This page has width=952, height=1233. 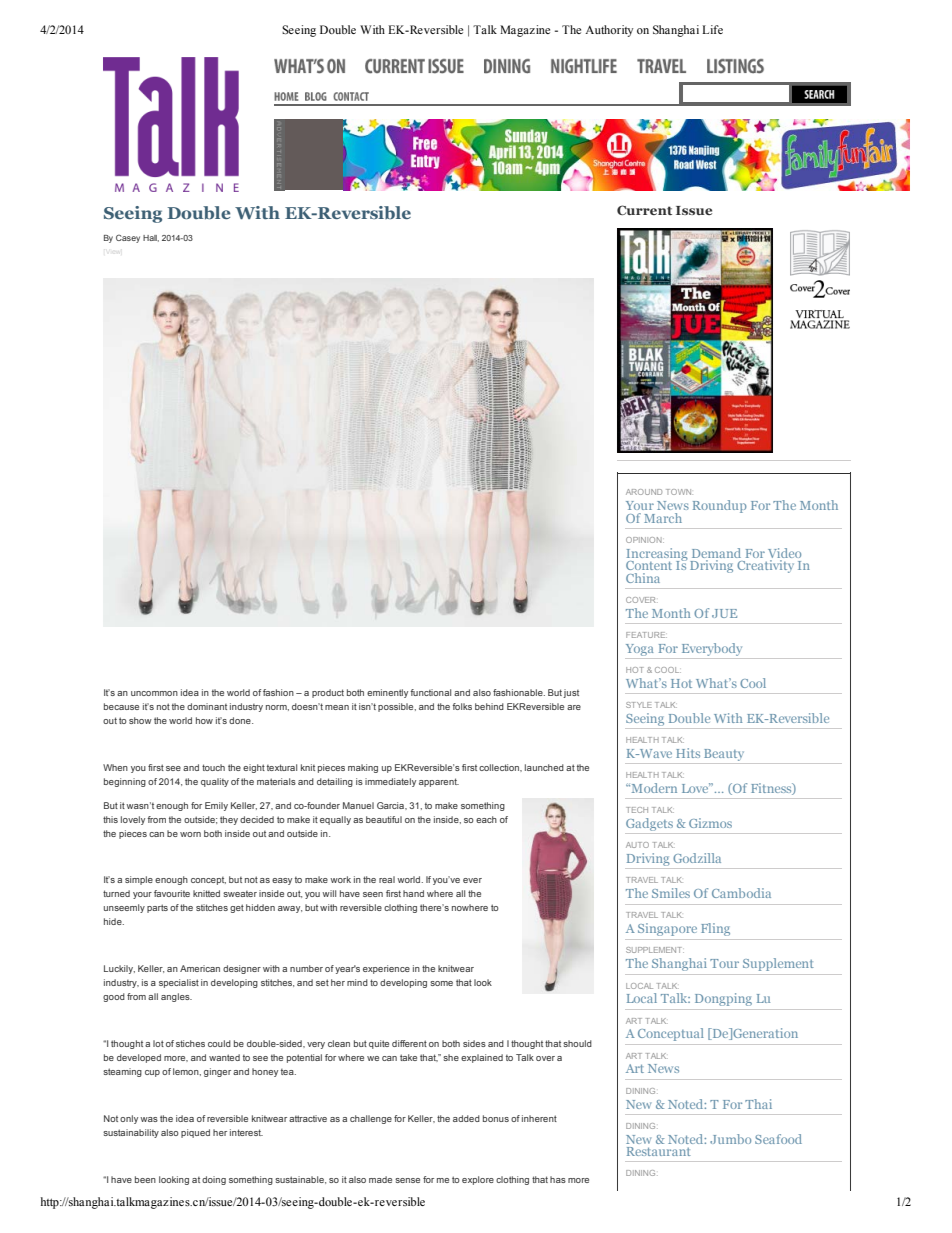 I want to click on Authority, so click(x=609, y=31).
